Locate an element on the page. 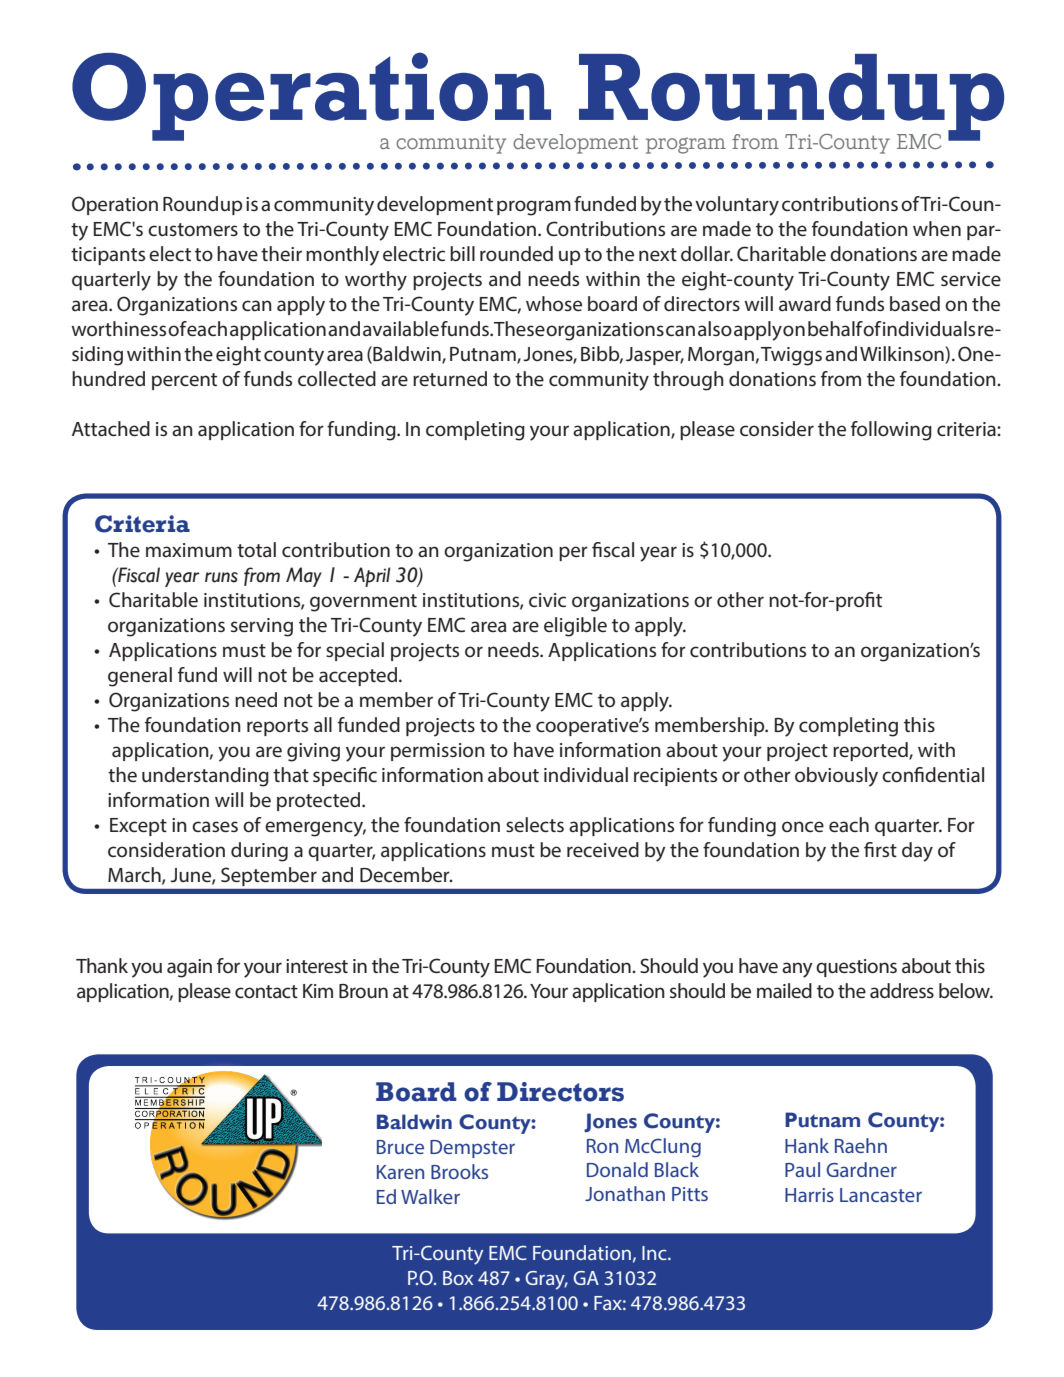 The height and width of the page is (1377, 1064). when is located at coordinates (937, 228).
